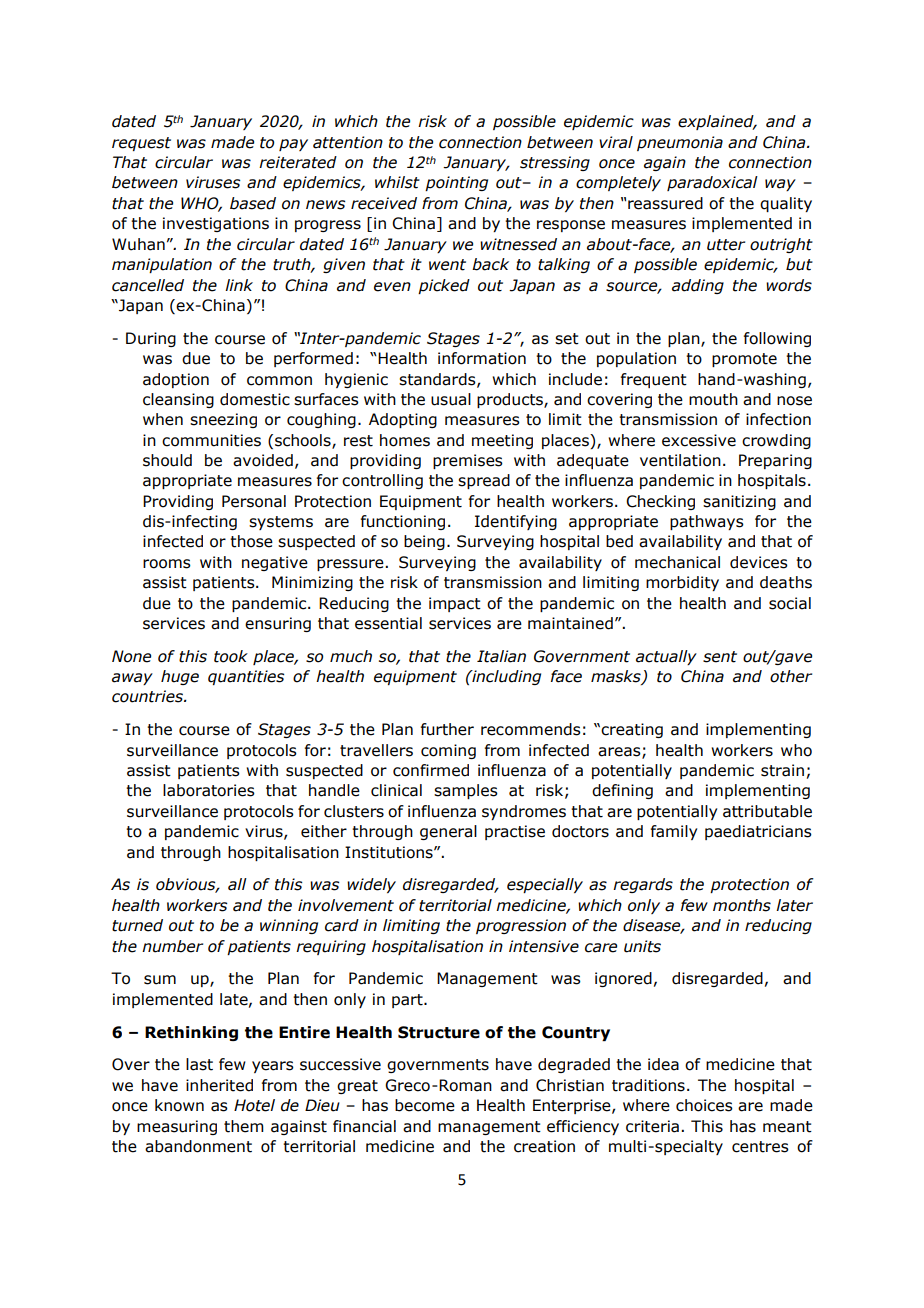  I want to click on promote, so click(744, 360).
